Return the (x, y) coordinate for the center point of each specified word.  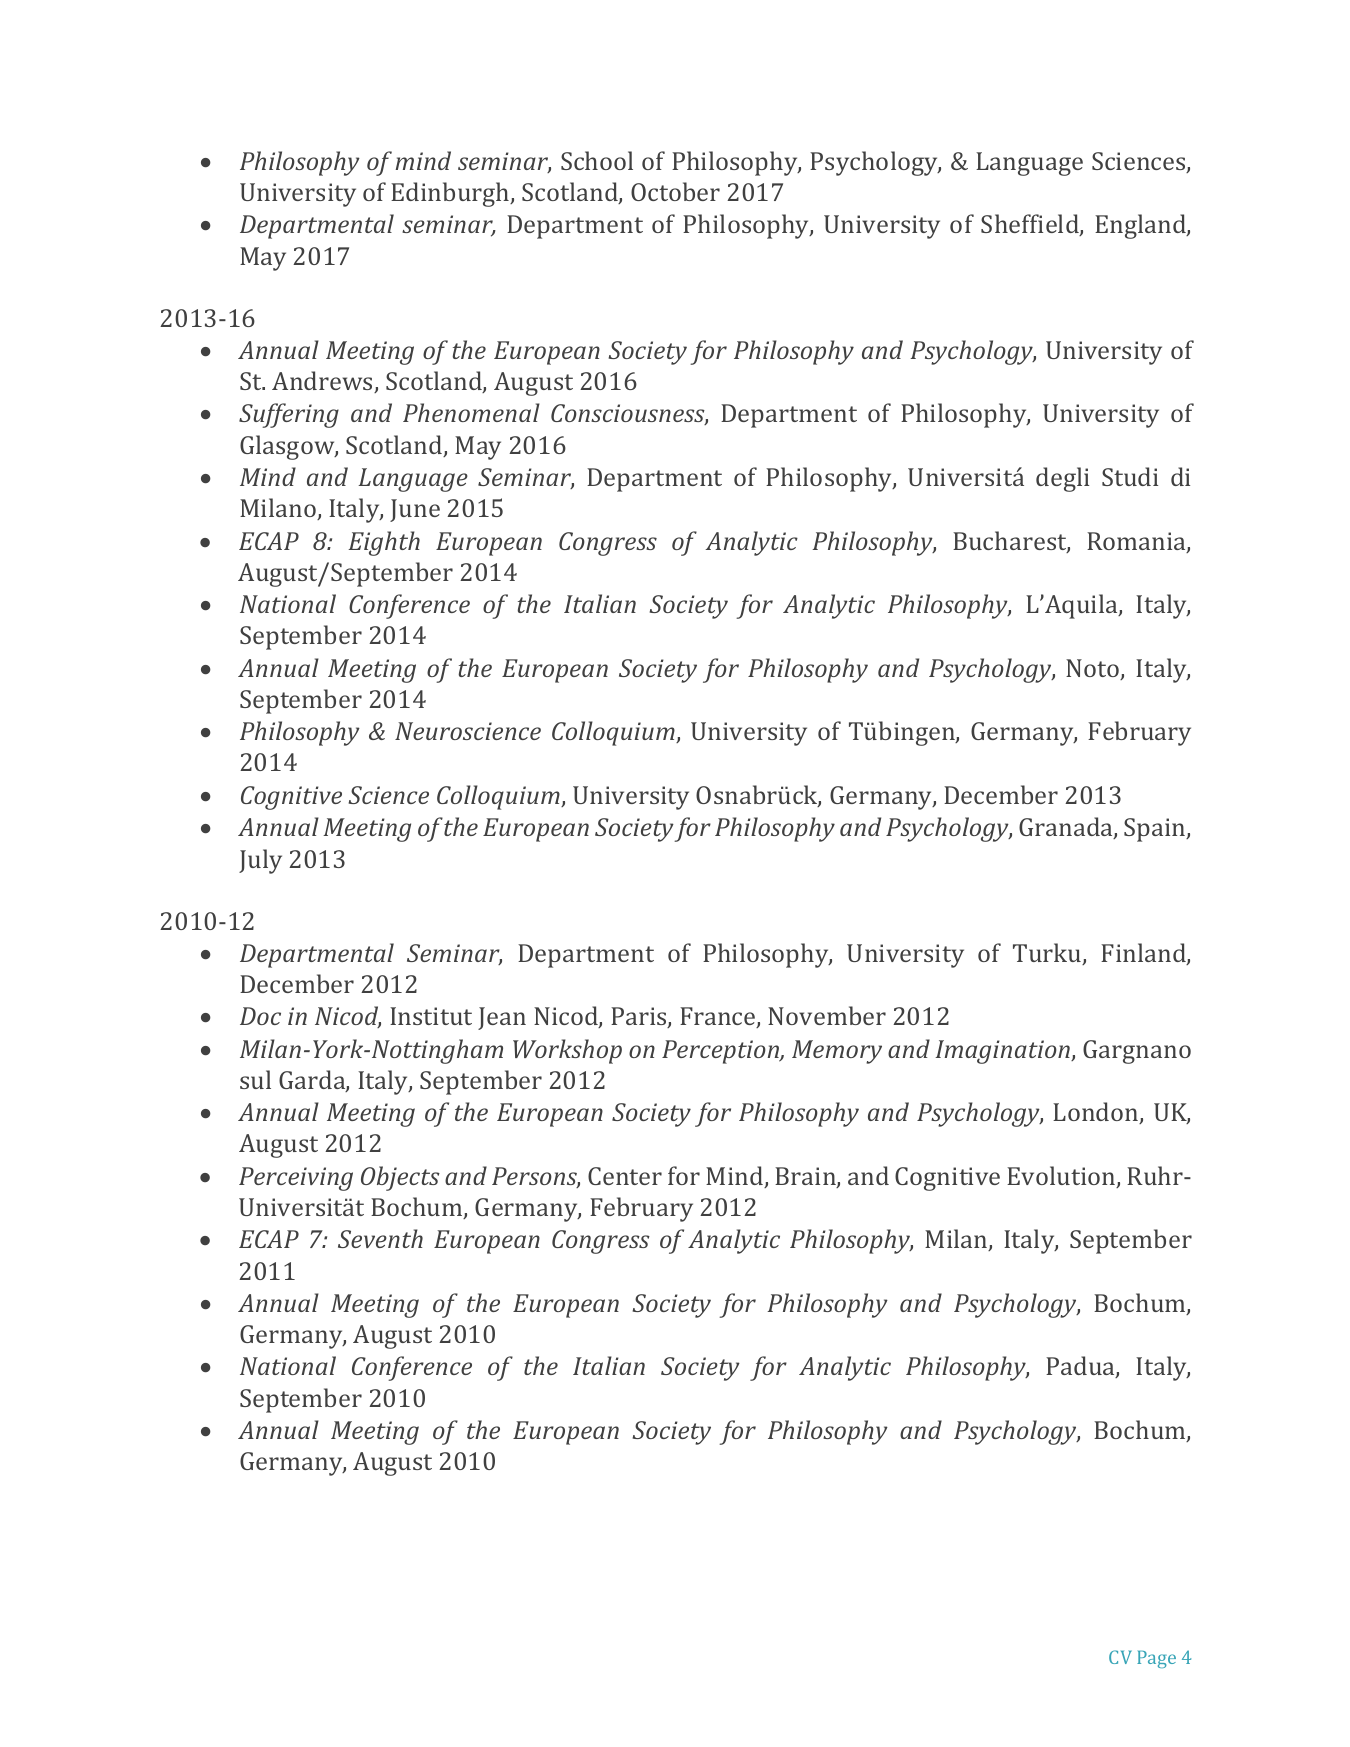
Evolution (1062, 1177)
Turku (1048, 954)
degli (1062, 479)
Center (625, 1176)
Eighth (384, 543)
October (675, 191)
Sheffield (1031, 225)
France (719, 1017)
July (260, 861)
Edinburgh (451, 194)
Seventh (380, 1238)
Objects (400, 1178)
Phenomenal (471, 412)
